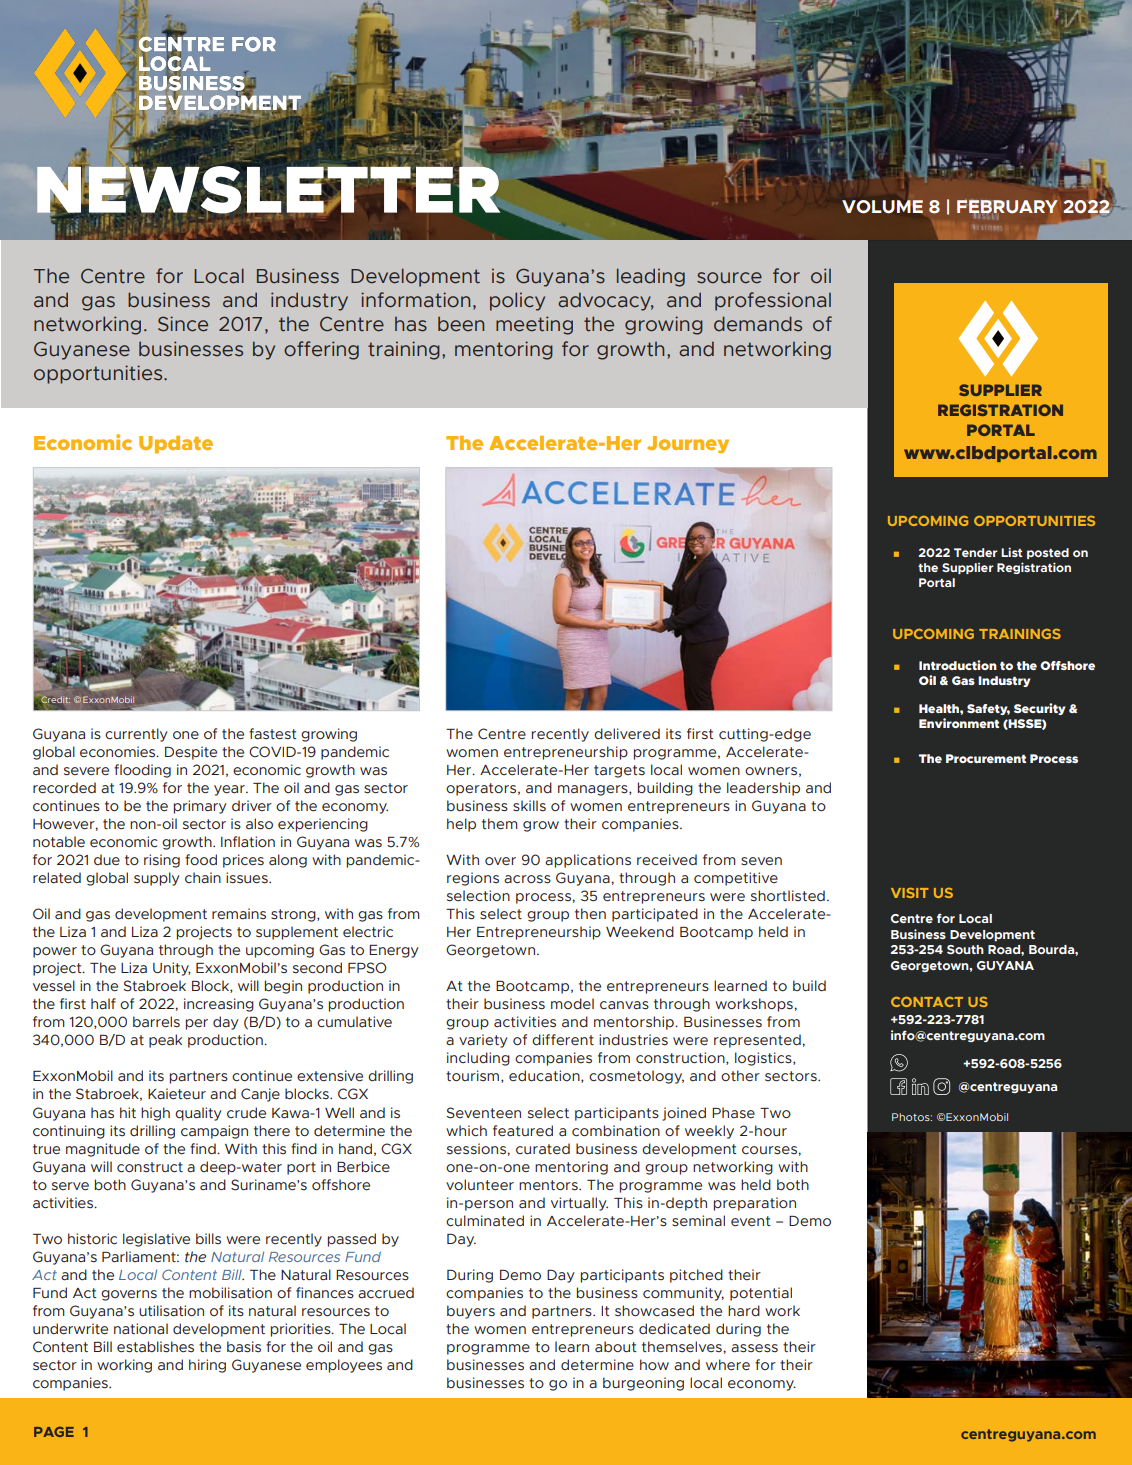  I want to click on featured, so click(523, 1131).
